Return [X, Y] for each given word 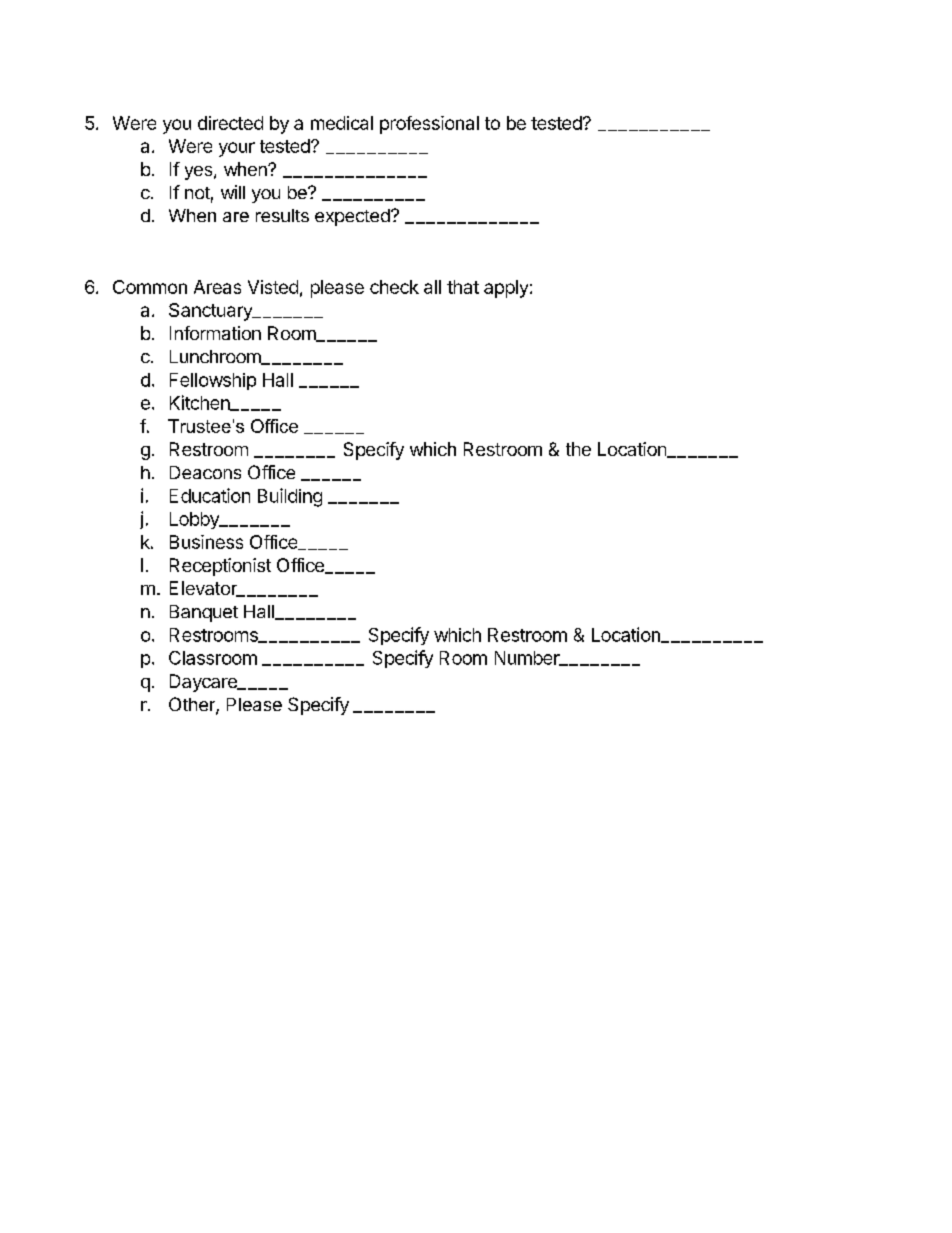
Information [215, 333]
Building [290, 497]
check [394, 287]
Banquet [204, 613]
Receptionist [220, 567]
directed [230, 123]
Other [193, 705]
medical [342, 123]
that [463, 287]
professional [429, 125]
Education [210, 495]
